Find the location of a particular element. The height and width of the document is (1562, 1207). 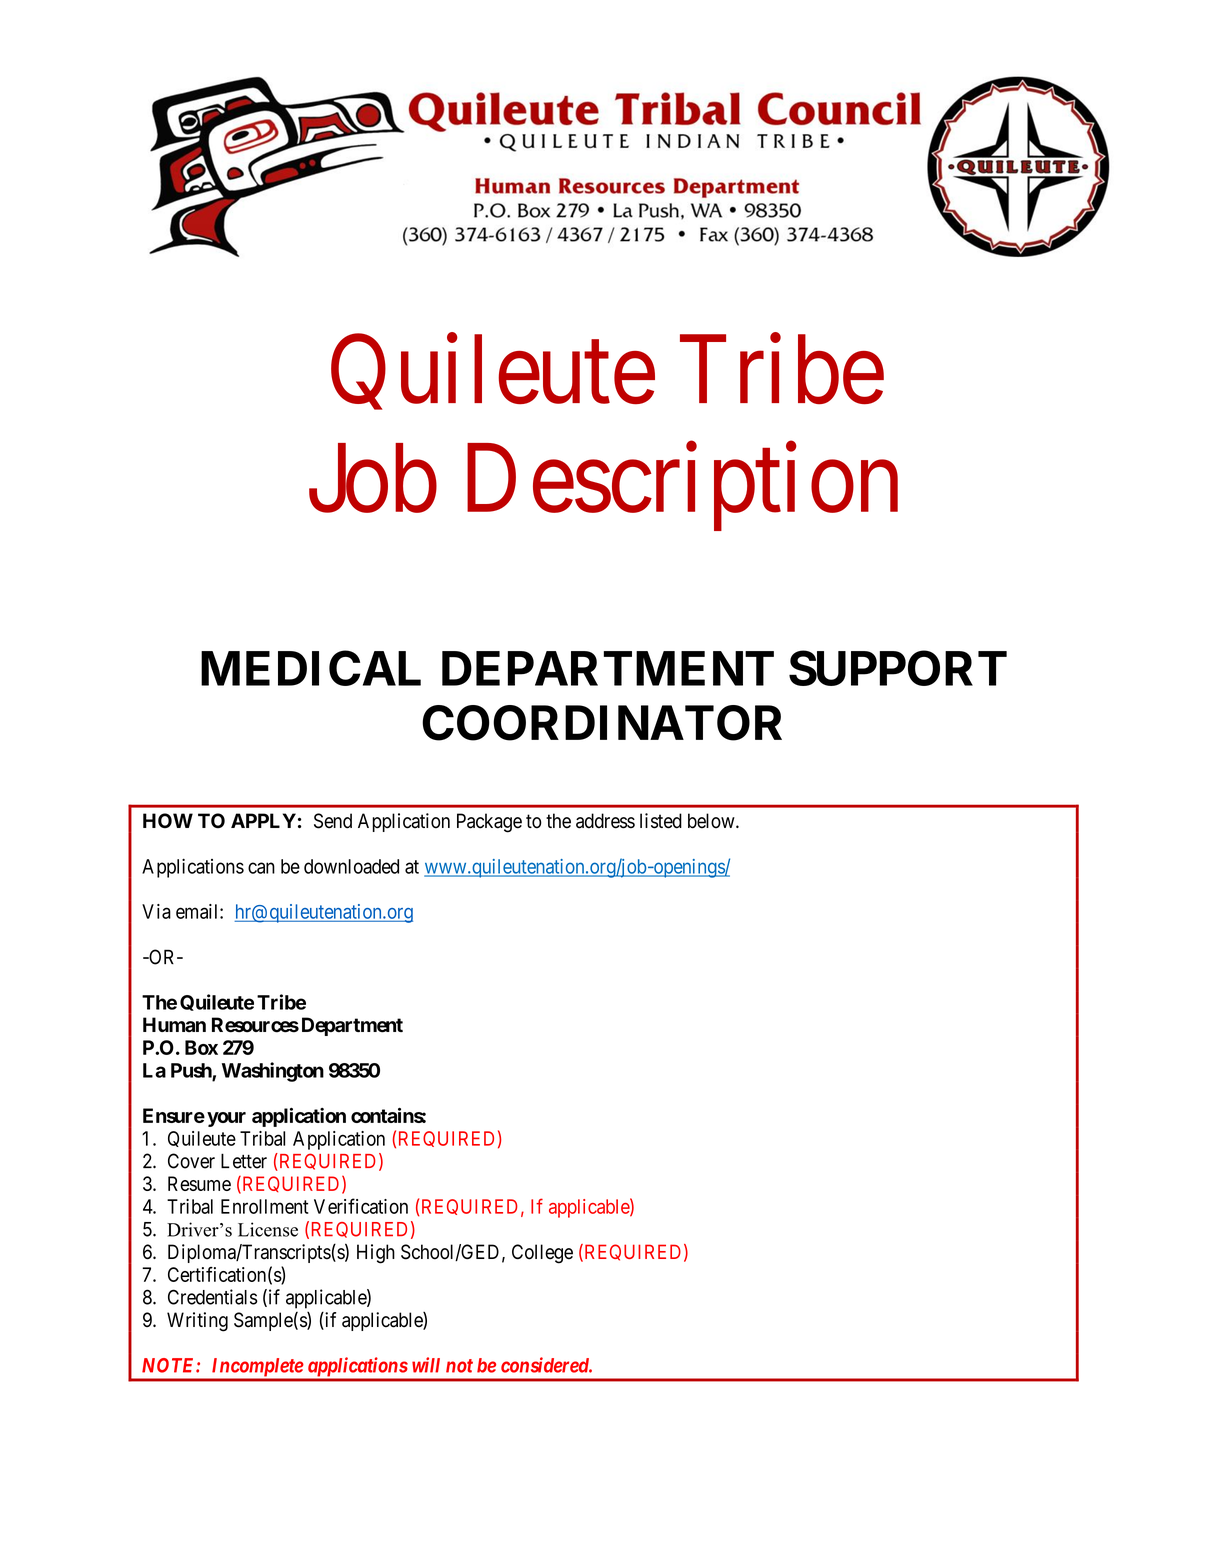

SUPPORT is located at coordinates (898, 668).
